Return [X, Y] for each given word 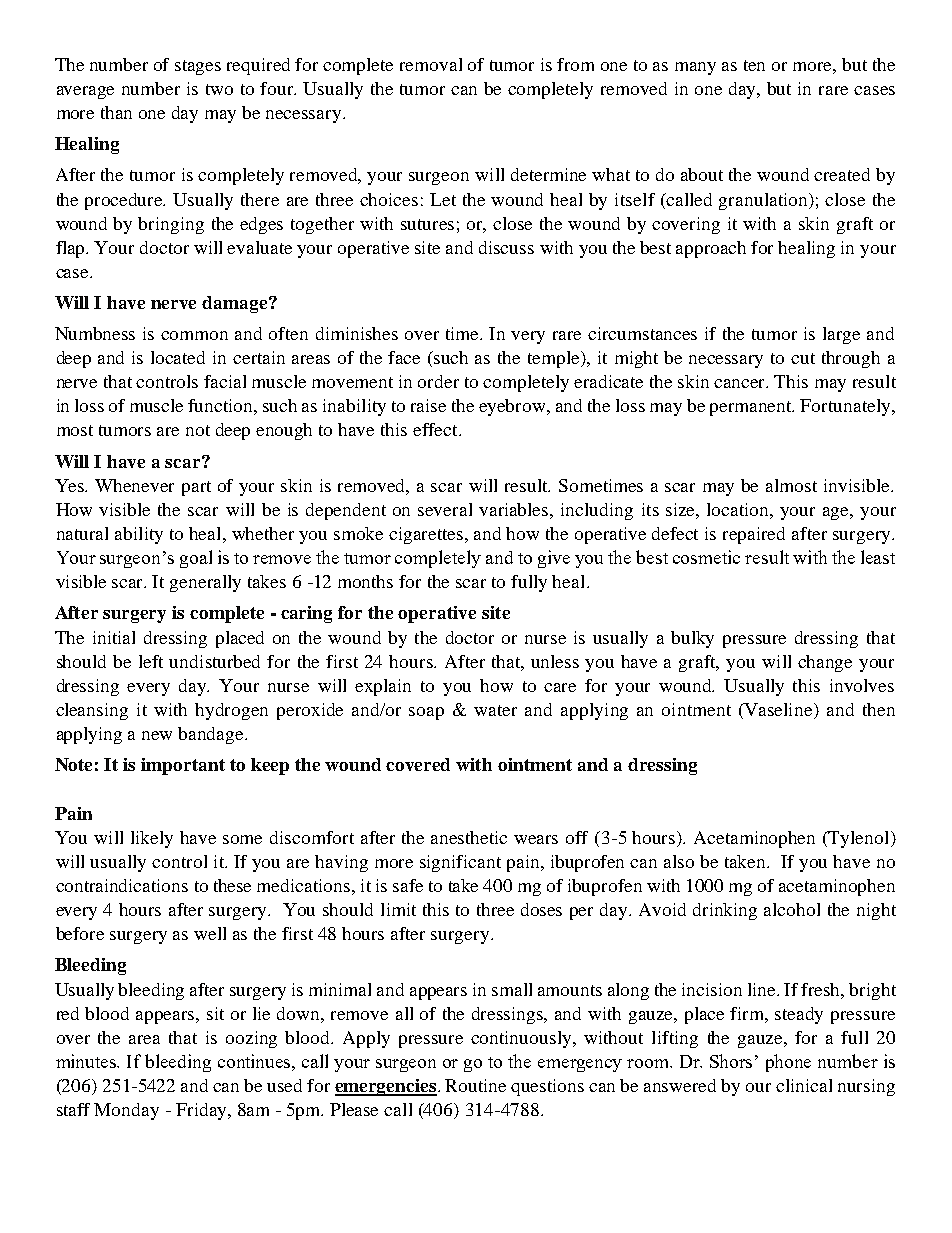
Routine [475, 1085]
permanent [752, 408]
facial [225, 381]
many [695, 68]
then [879, 709]
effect [436, 429]
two [219, 89]
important [183, 766]
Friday [202, 1111]
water [495, 710]
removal [431, 64]
